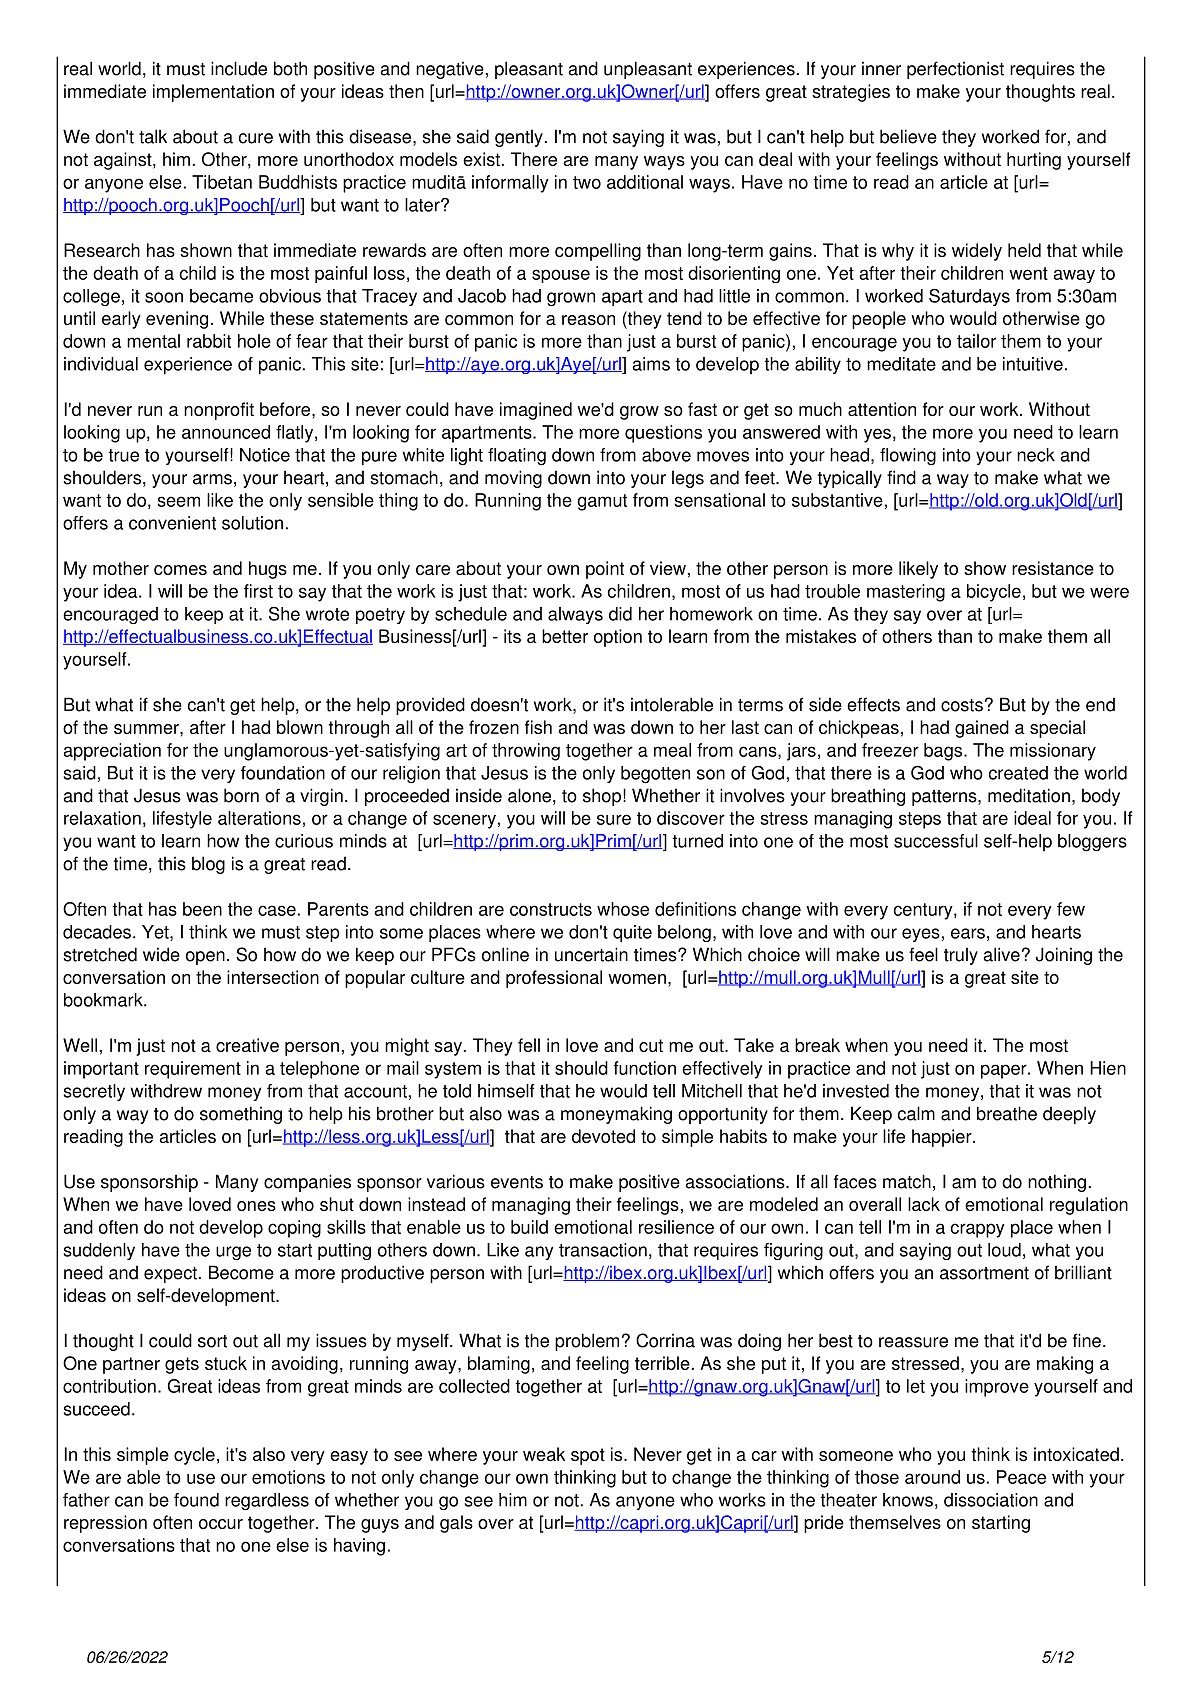 The image size is (1202, 1700). What do you see at coordinates (241, 795) in the screenshot?
I see `born` at bounding box center [241, 795].
